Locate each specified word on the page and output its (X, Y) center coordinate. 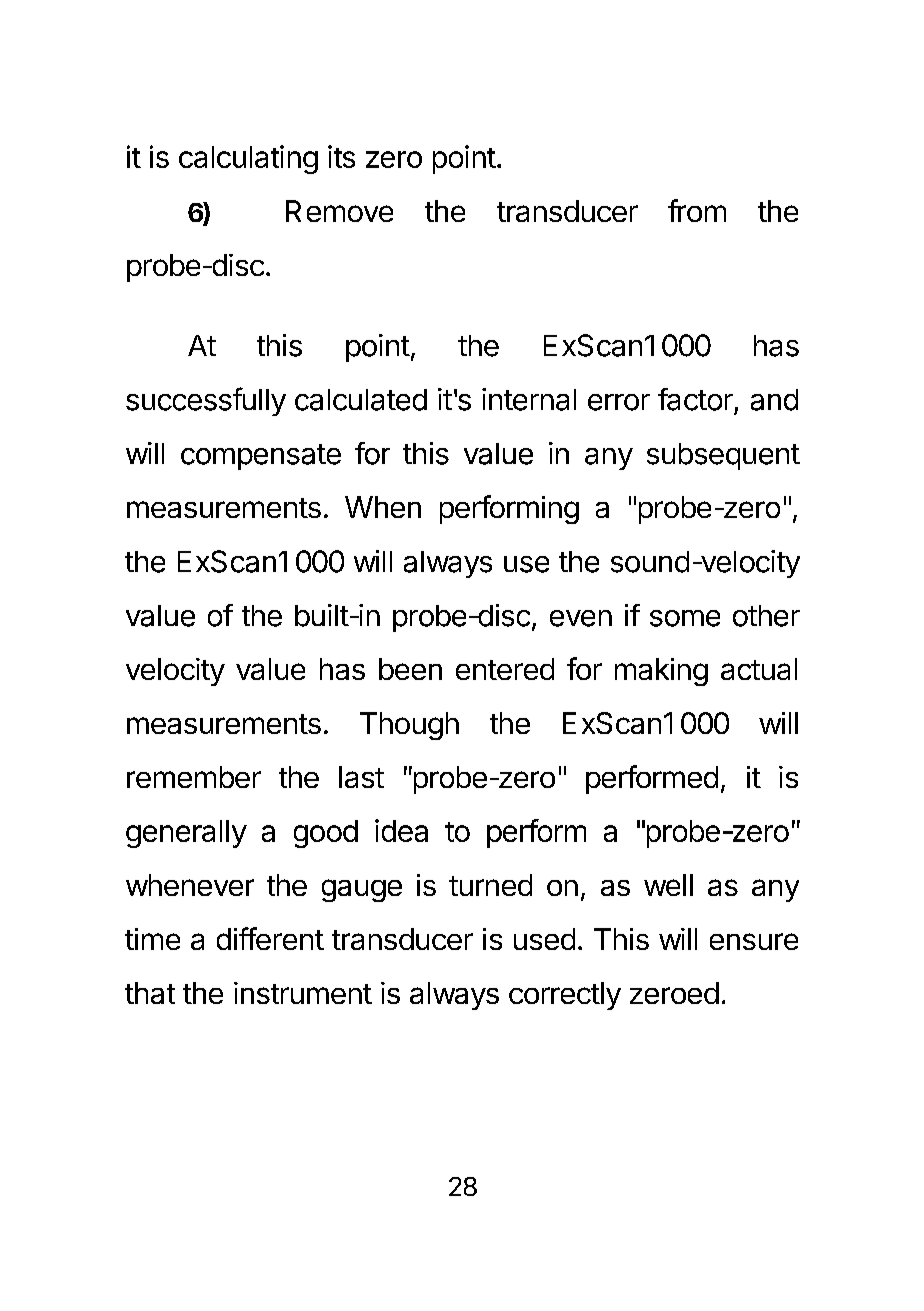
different (270, 938)
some (685, 618)
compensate (261, 457)
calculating (248, 159)
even (581, 618)
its (341, 156)
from (697, 210)
